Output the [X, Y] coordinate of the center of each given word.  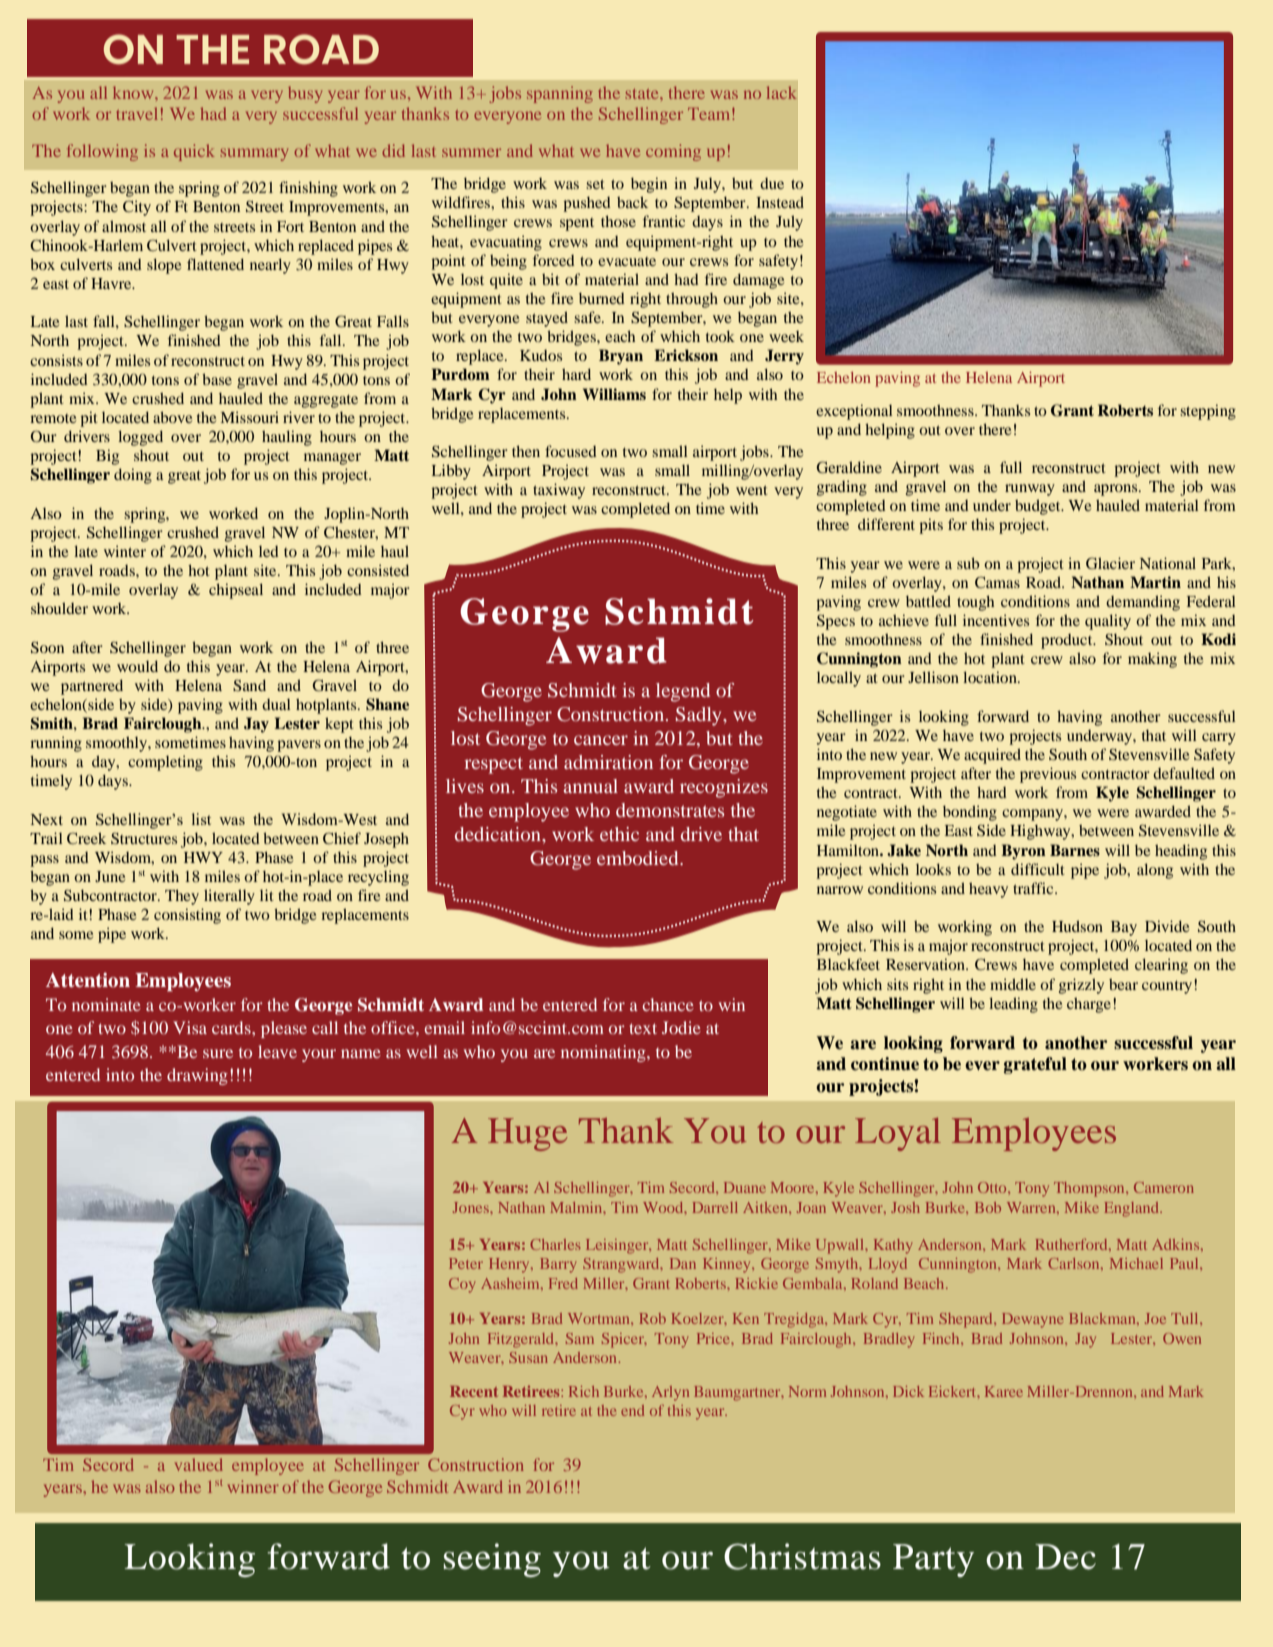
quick [194, 152]
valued [199, 1464]
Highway [1041, 832]
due [772, 183]
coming [673, 152]
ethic [619, 834]
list [201, 819]
